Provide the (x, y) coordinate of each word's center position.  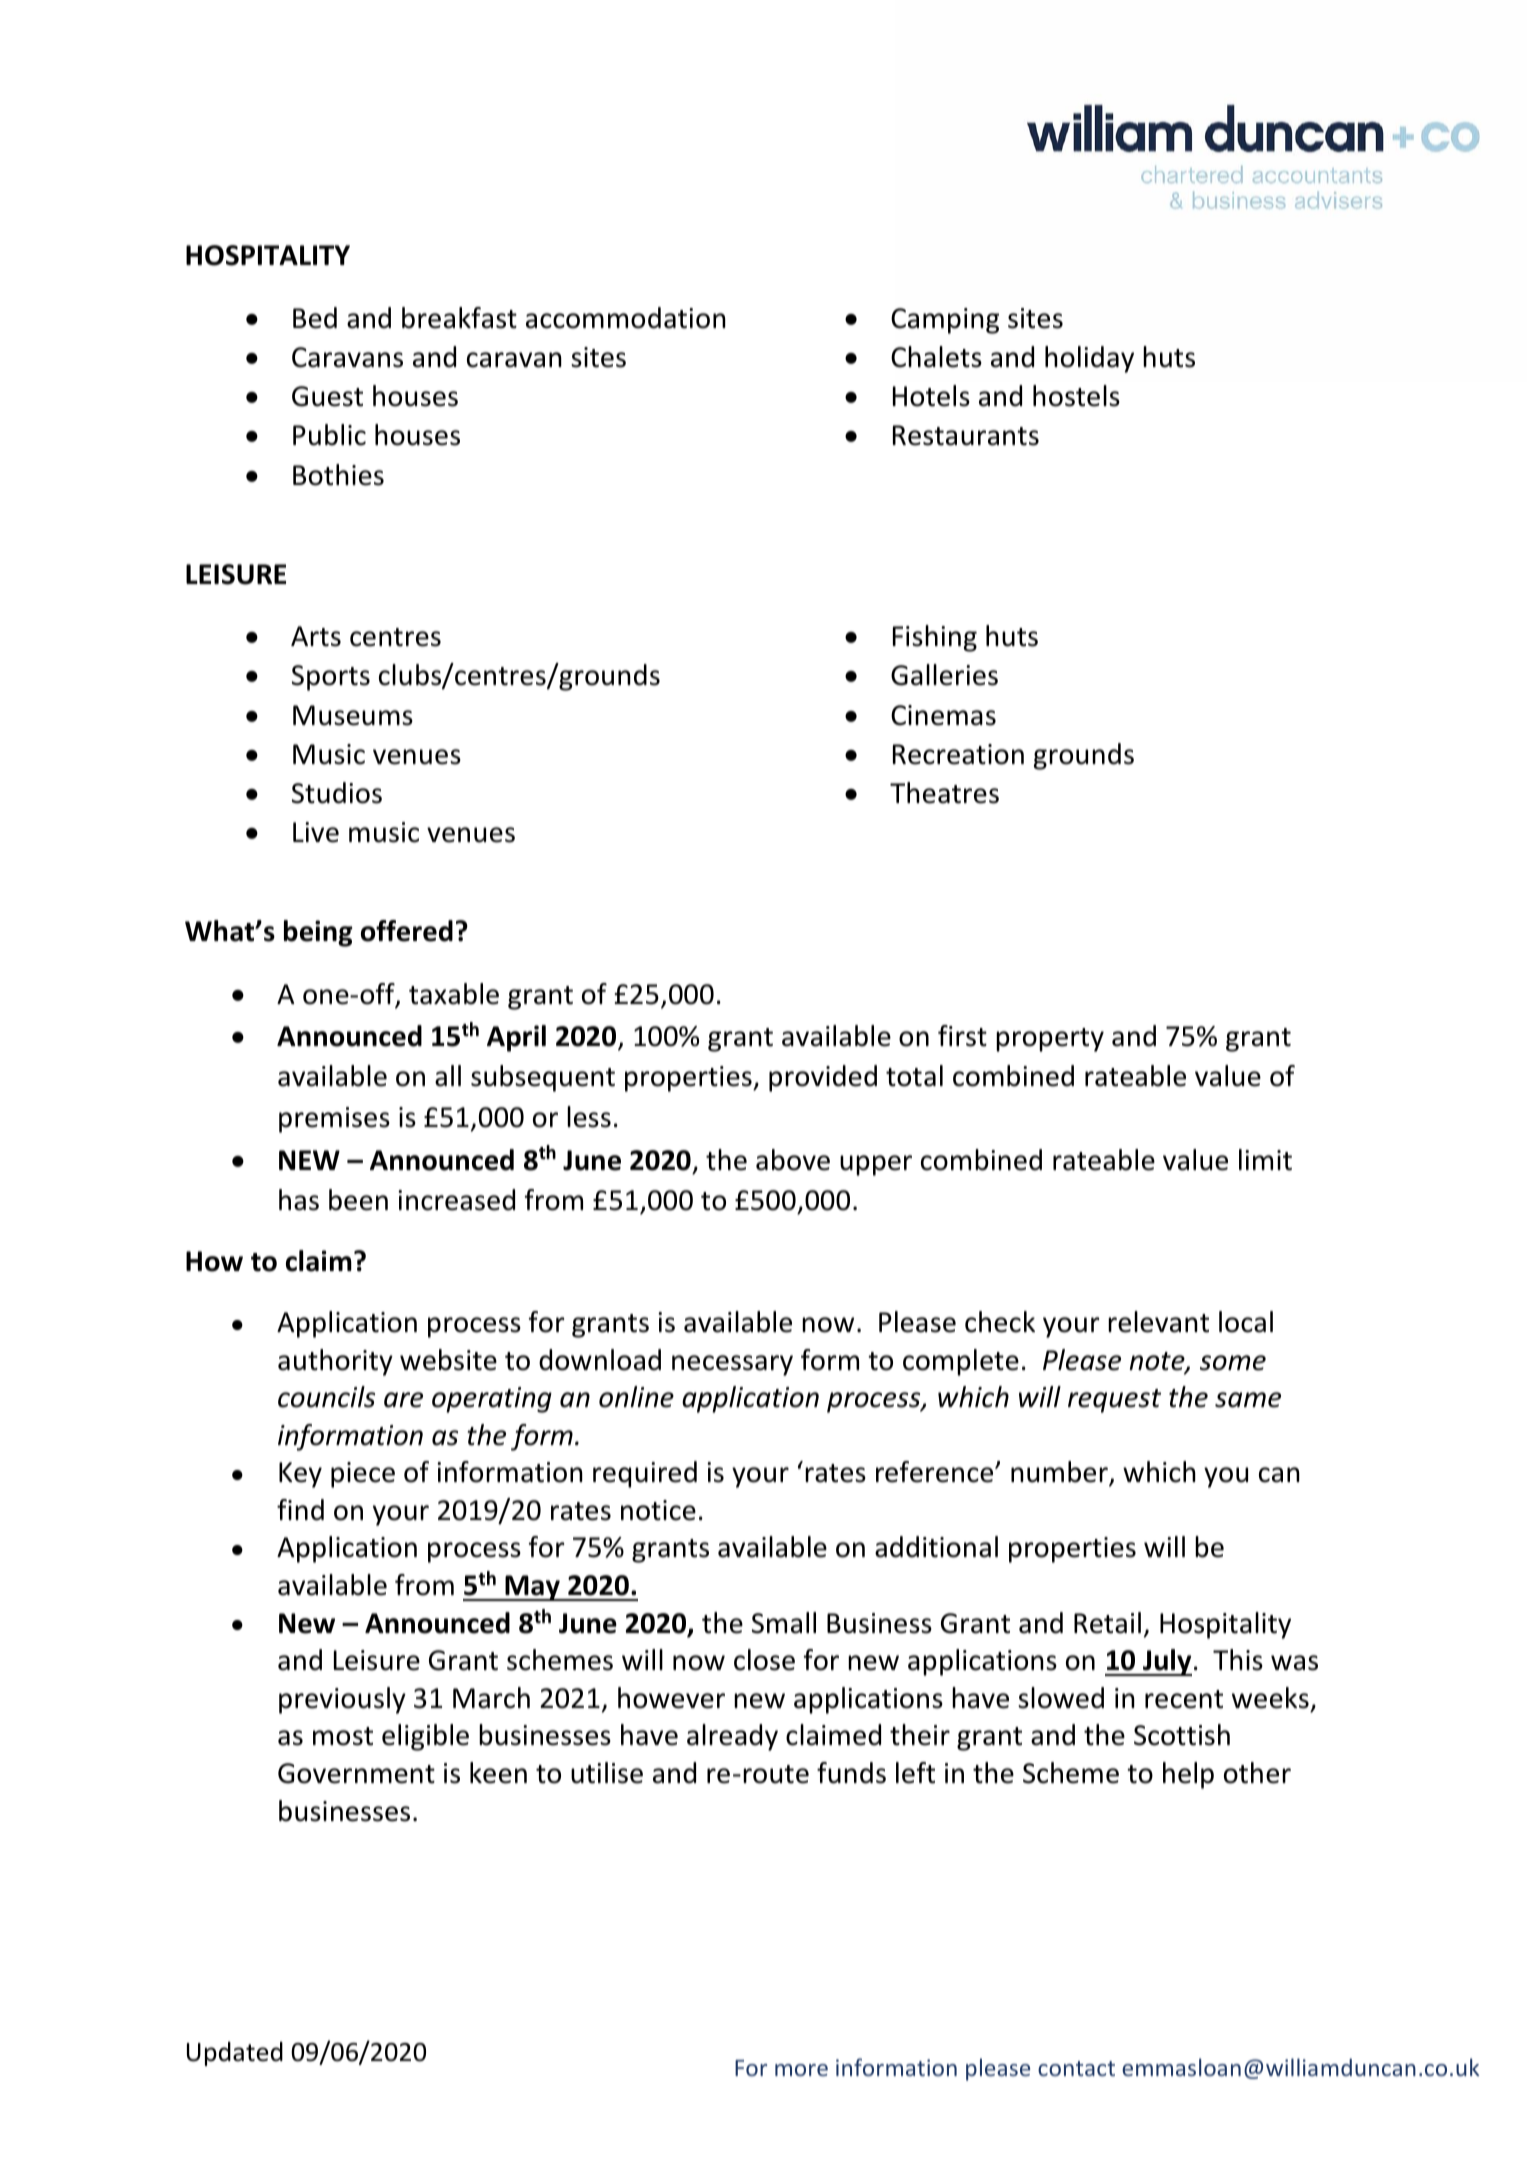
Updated (235, 2054)
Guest (327, 396)
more (801, 2070)
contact (1076, 2068)
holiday (1089, 359)
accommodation (626, 318)
